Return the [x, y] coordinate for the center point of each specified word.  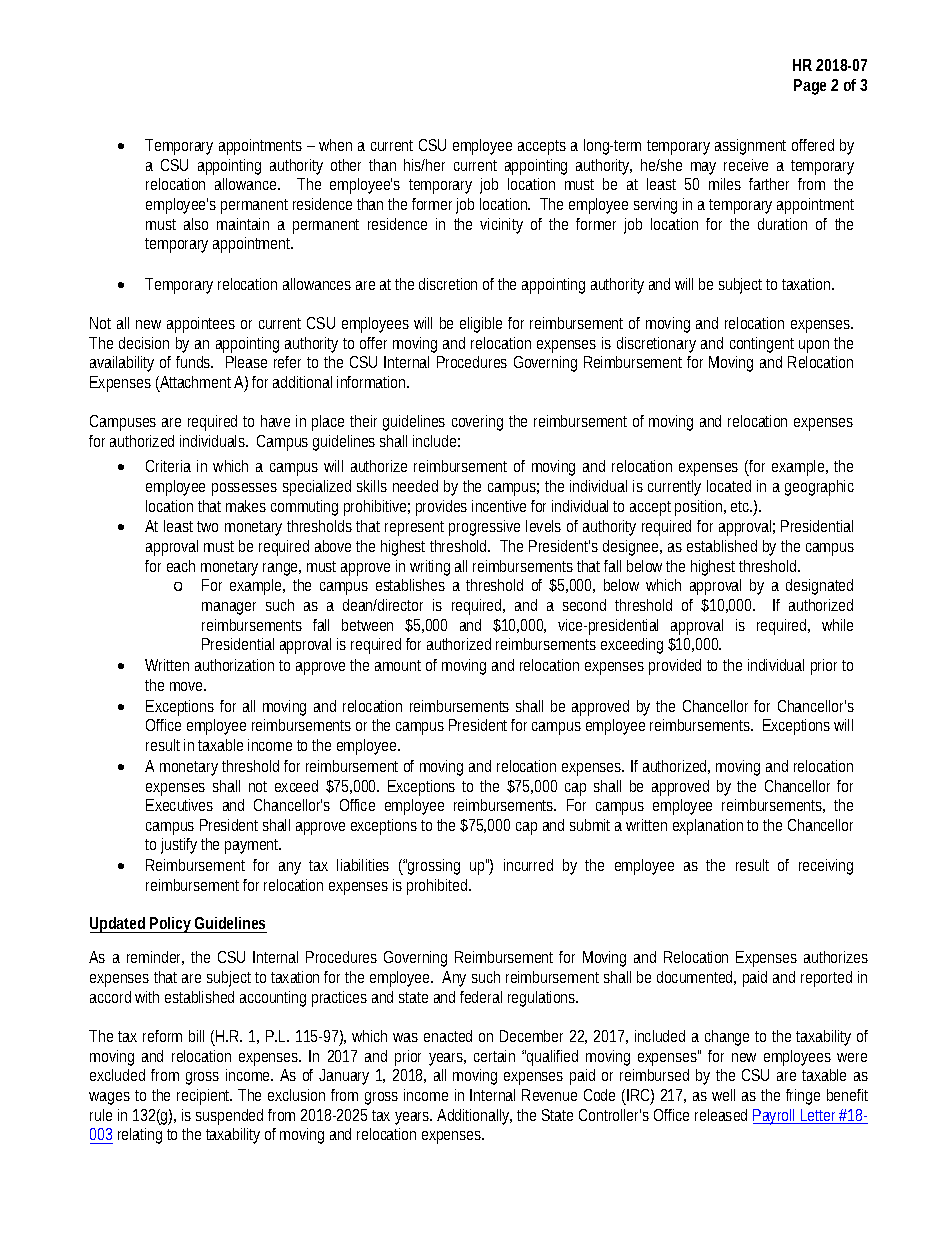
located [729, 486]
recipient [204, 1097]
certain [494, 1056]
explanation [708, 827]
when [335, 145]
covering [477, 423]
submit [590, 825]
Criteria [168, 466]
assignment [750, 147]
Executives [179, 805]
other [346, 165]
